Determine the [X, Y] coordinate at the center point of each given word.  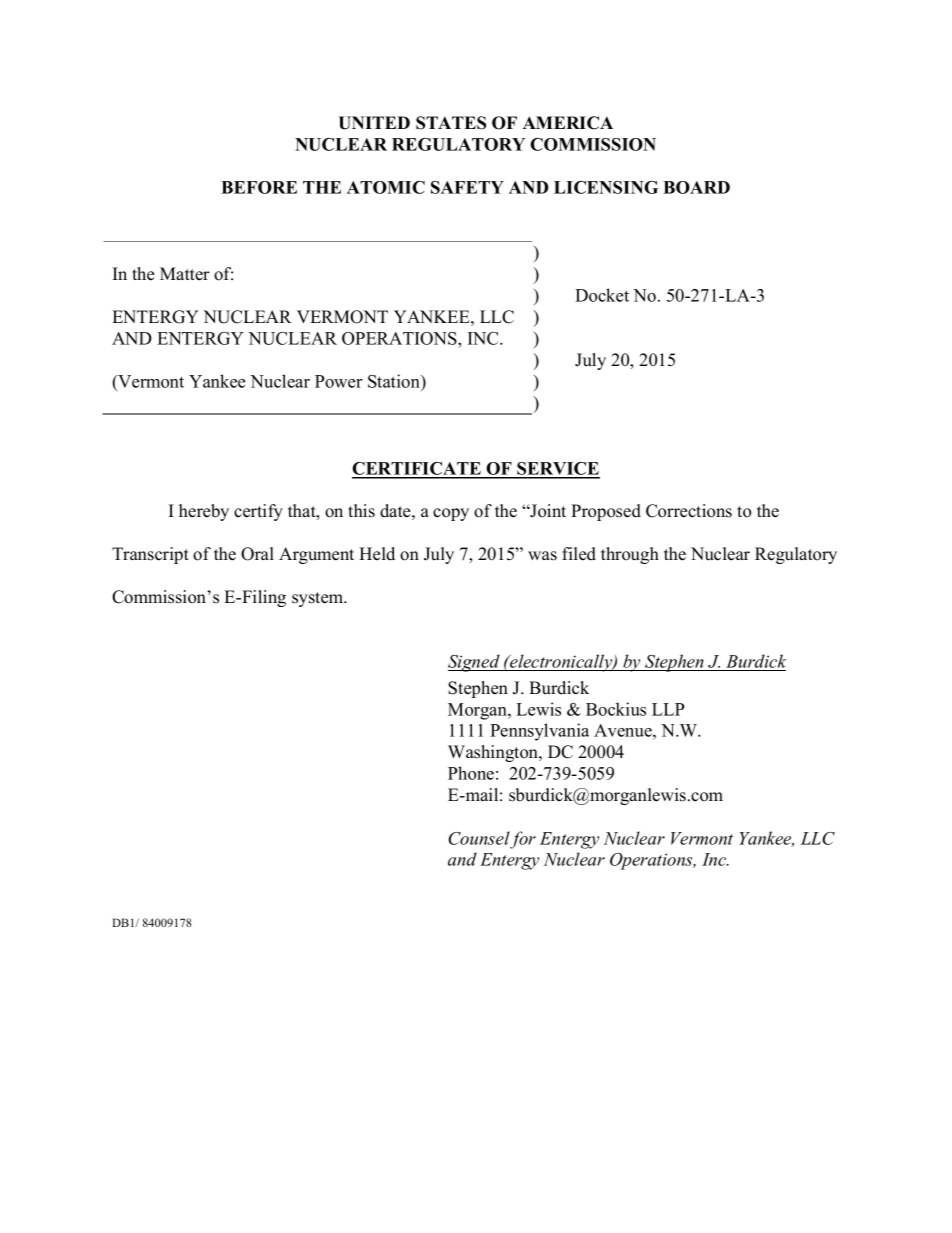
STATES [451, 123]
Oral [257, 554]
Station [395, 382]
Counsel [479, 838]
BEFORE [259, 187]
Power [338, 381]
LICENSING [606, 187]
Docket [602, 295]
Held [377, 554]
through [630, 555]
